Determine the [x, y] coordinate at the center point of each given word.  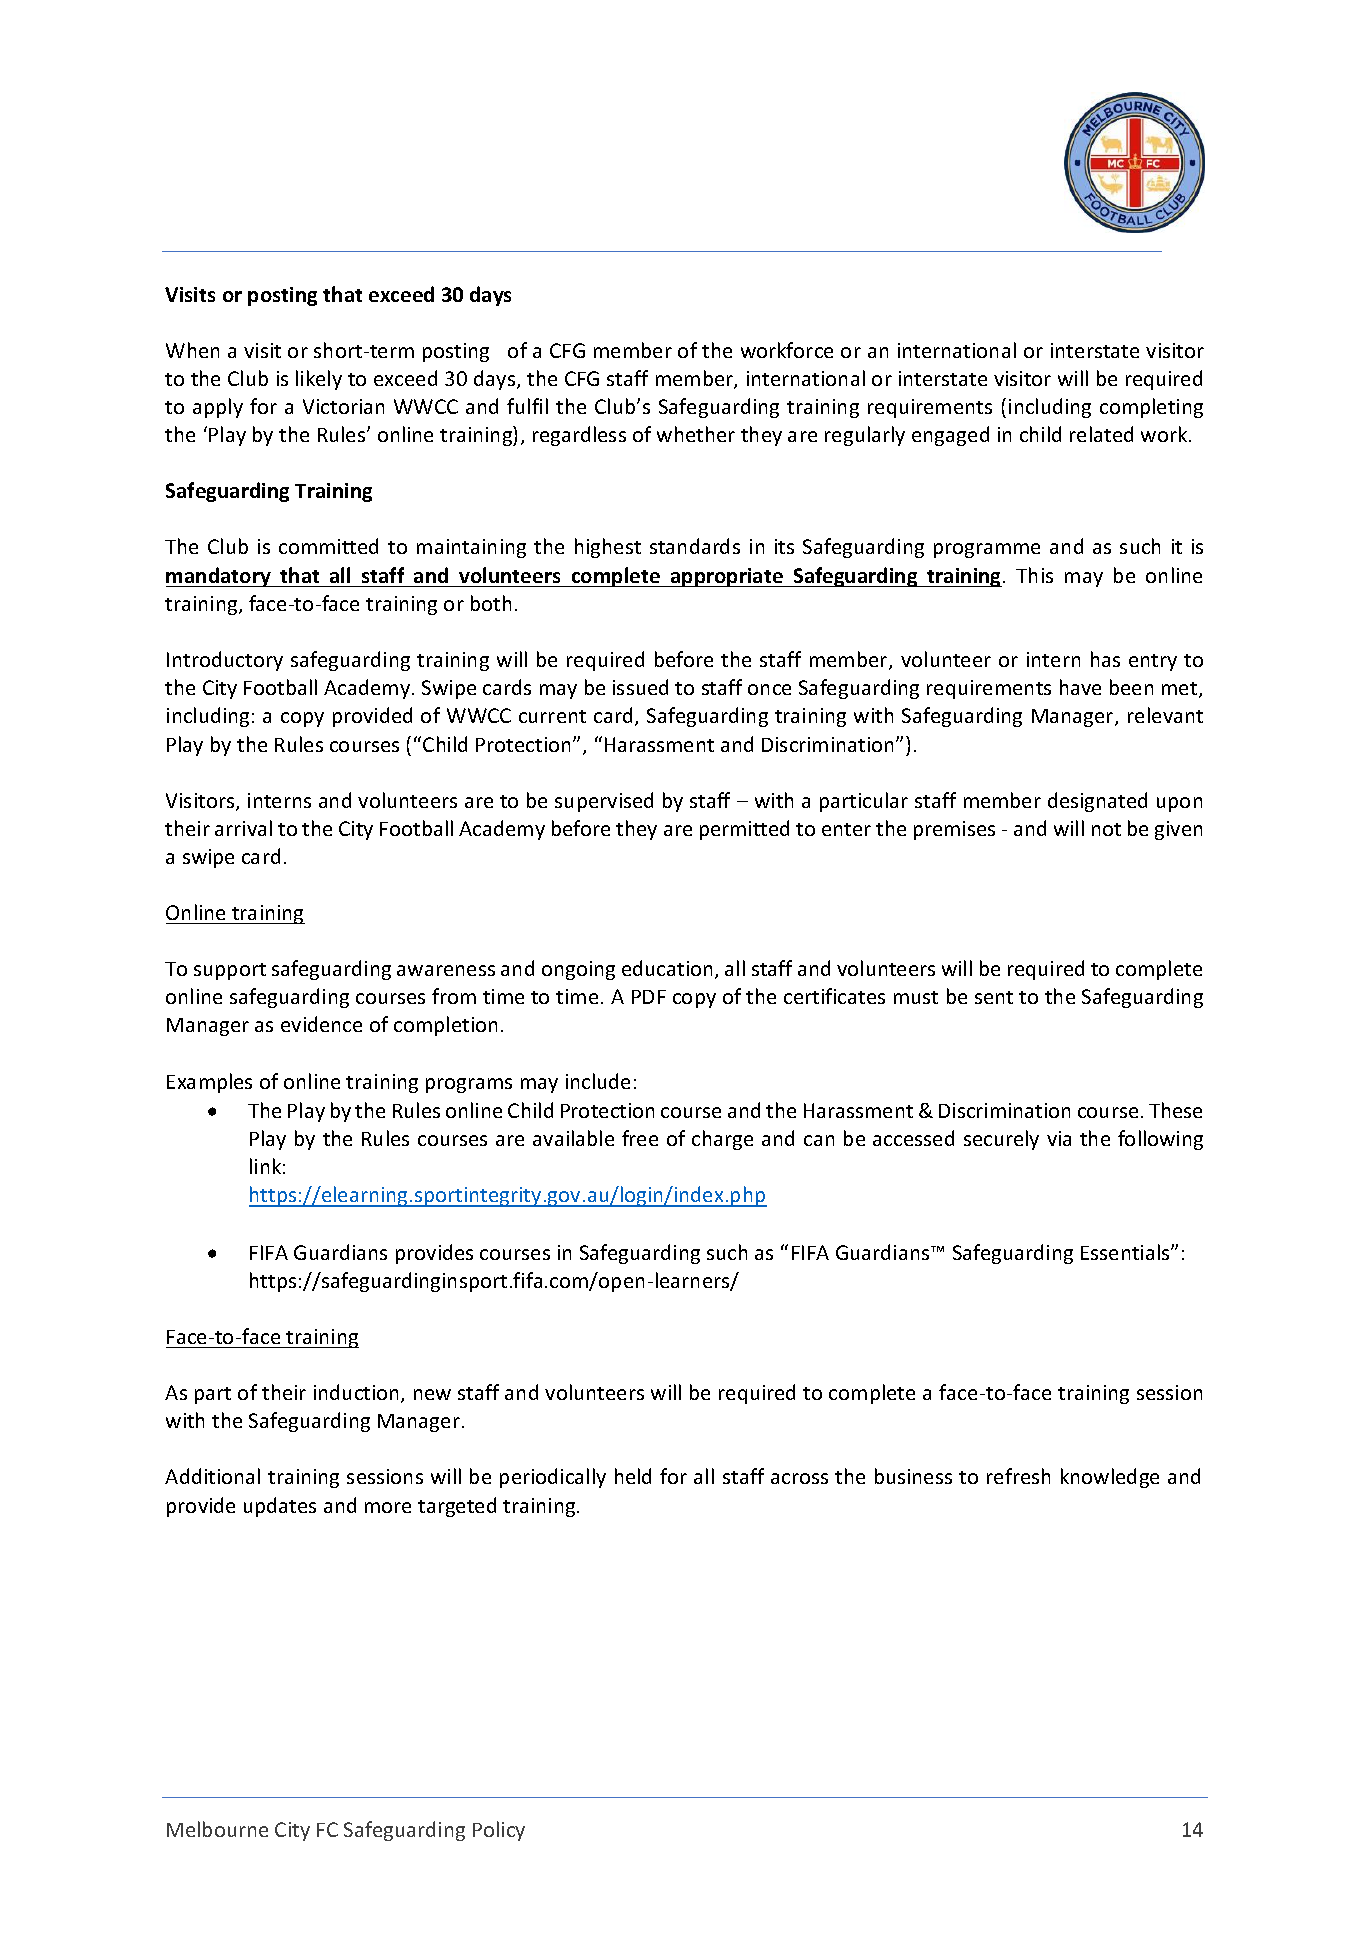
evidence [321, 1024]
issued [640, 687]
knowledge [1110, 1478]
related [1101, 434]
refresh [1018, 1476]
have [1080, 687]
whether [696, 434]
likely [319, 380]
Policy [499, 1831]
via [1059, 1138]
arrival [243, 828]
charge [722, 1140]
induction [358, 1393]
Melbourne [217, 1829]
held [633, 1476]
